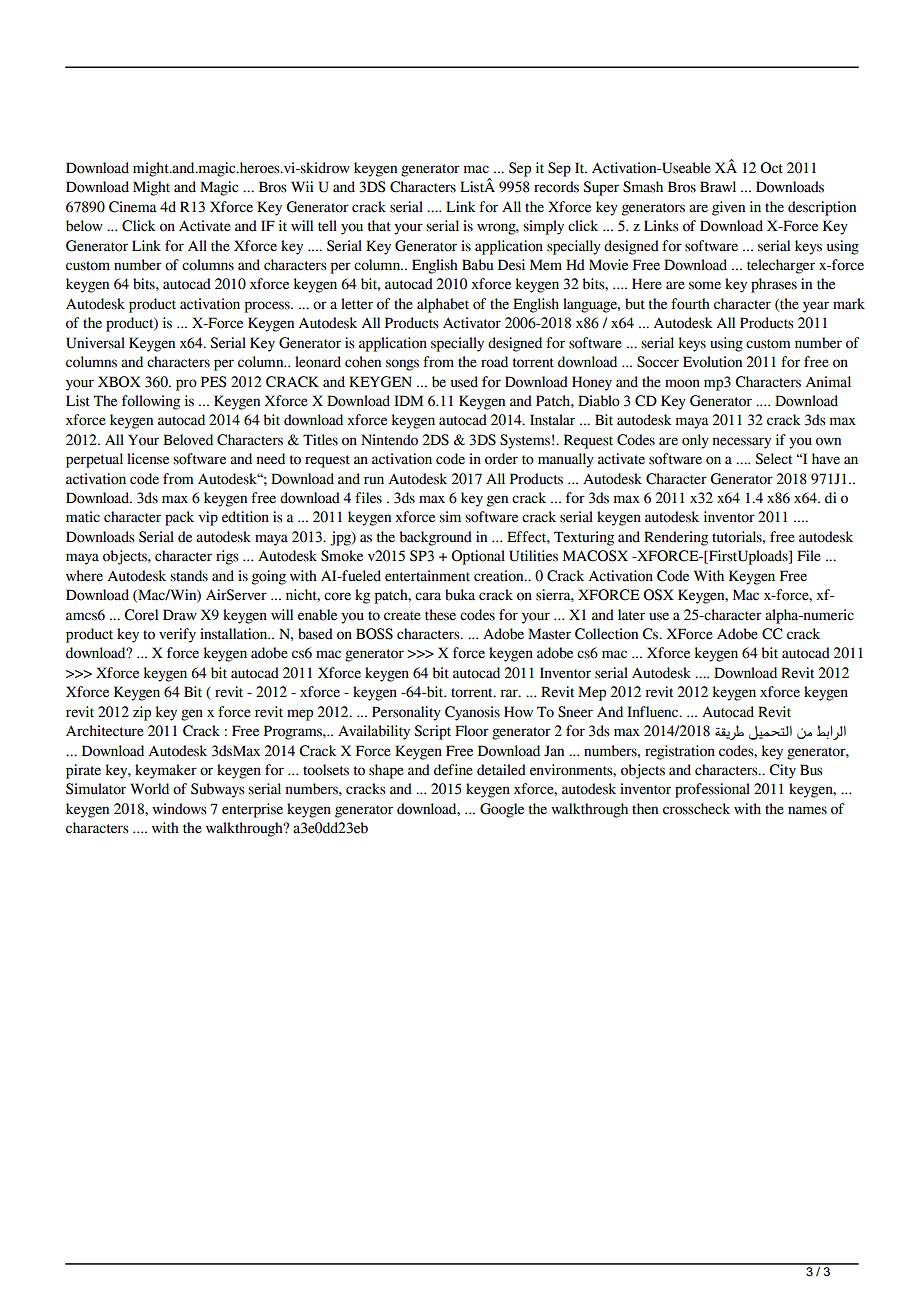 This screenshot has width=924, height=1308. I want to click on World, so click(149, 789).
